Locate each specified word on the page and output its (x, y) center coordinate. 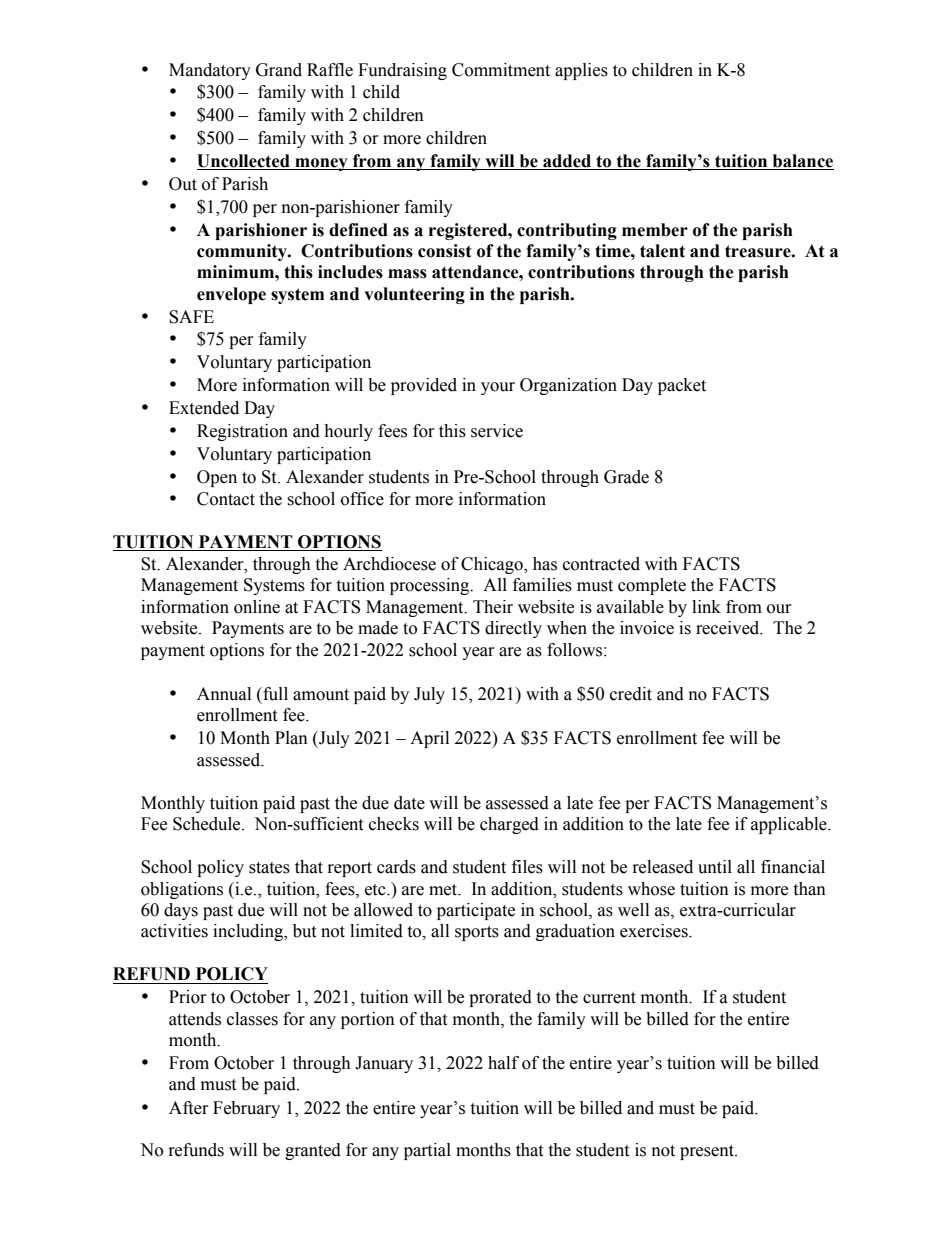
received (729, 628)
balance (802, 162)
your (498, 388)
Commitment (501, 70)
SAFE (191, 317)
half (503, 1063)
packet (682, 386)
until (715, 867)
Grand (279, 70)
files (527, 867)
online (257, 607)
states (269, 868)
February (246, 1109)
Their (493, 607)
